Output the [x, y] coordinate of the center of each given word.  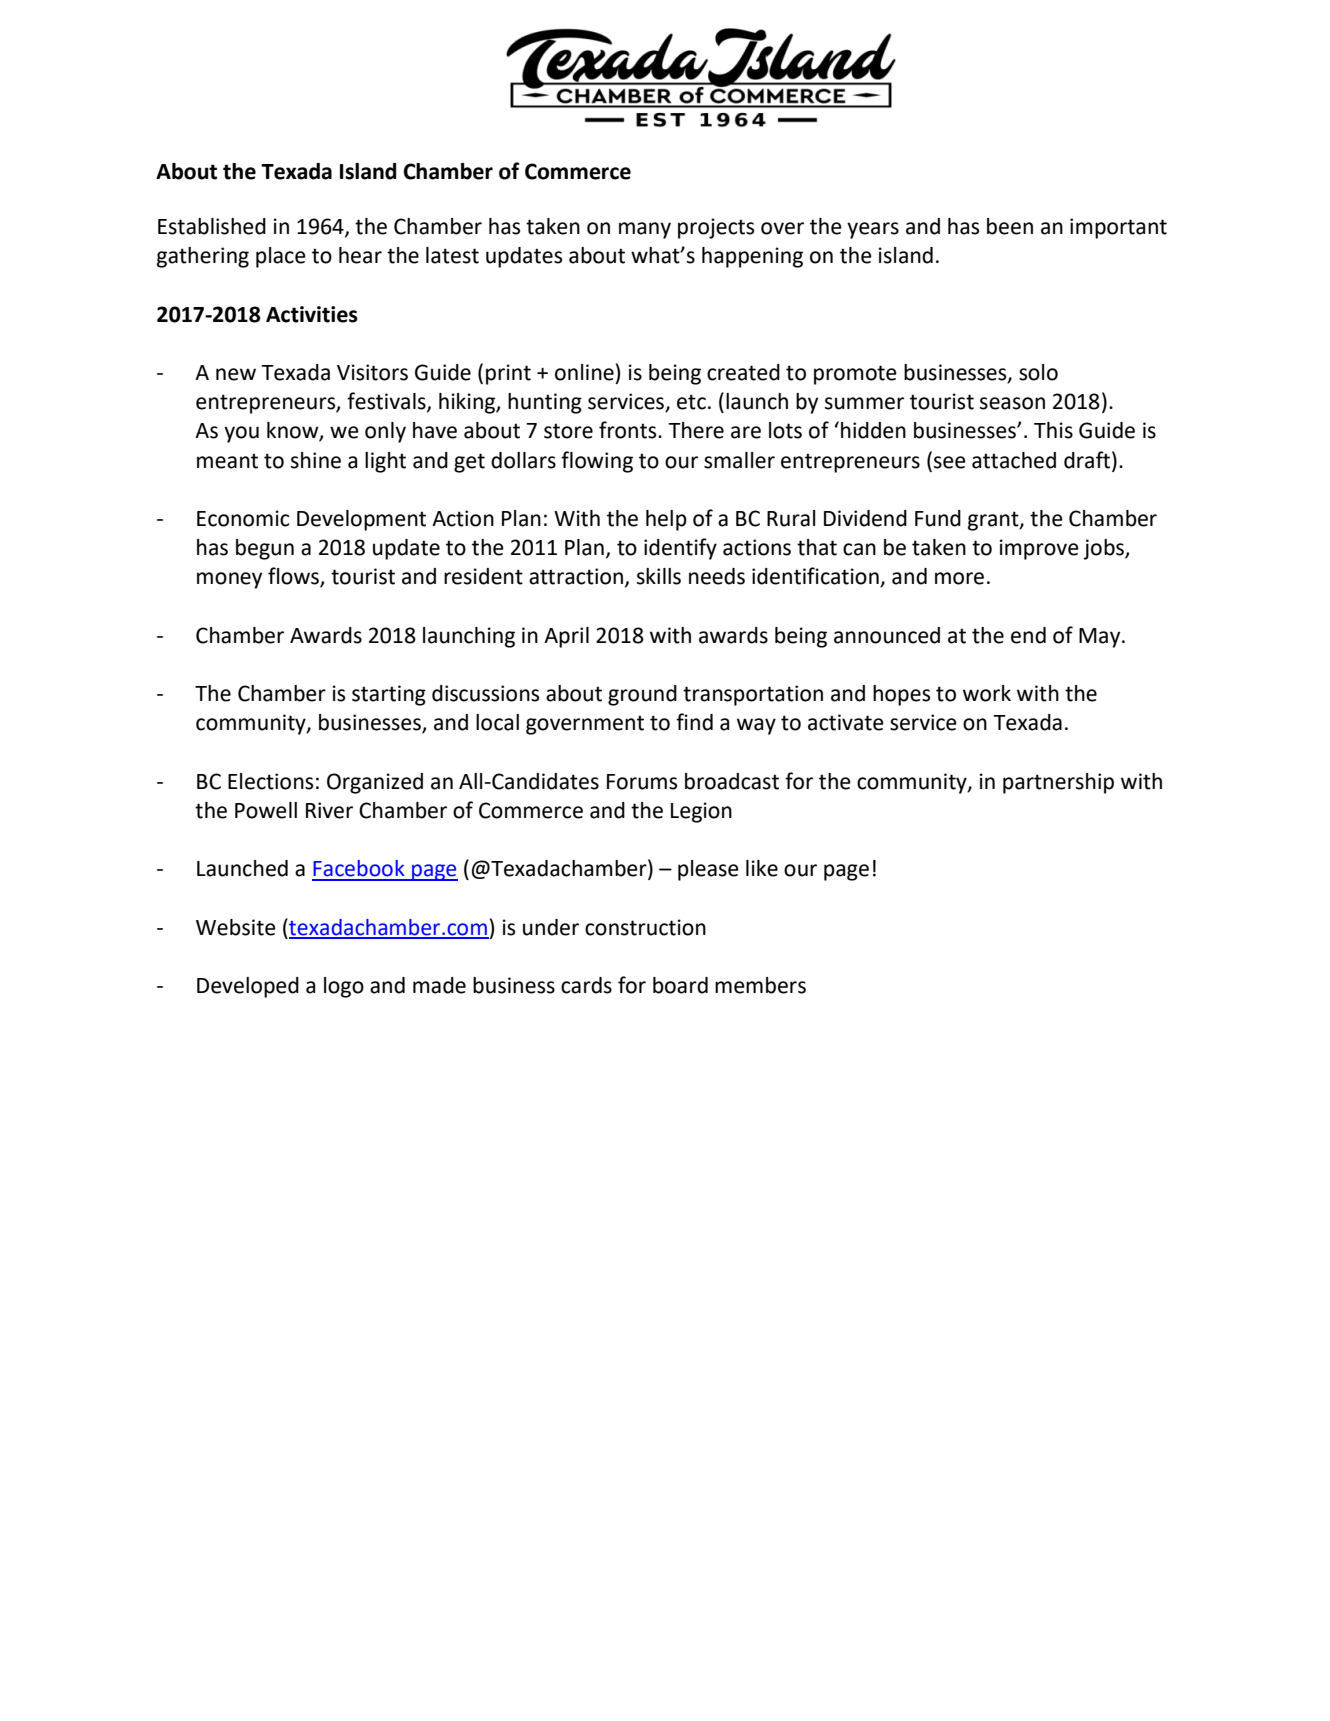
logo [344, 987]
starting [389, 695]
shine [316, 460]
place [281, 257]
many [645, 230]
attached [1014, 460]
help [666, 520]
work [987, 693]
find [694, 722]
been [1010, 226]
